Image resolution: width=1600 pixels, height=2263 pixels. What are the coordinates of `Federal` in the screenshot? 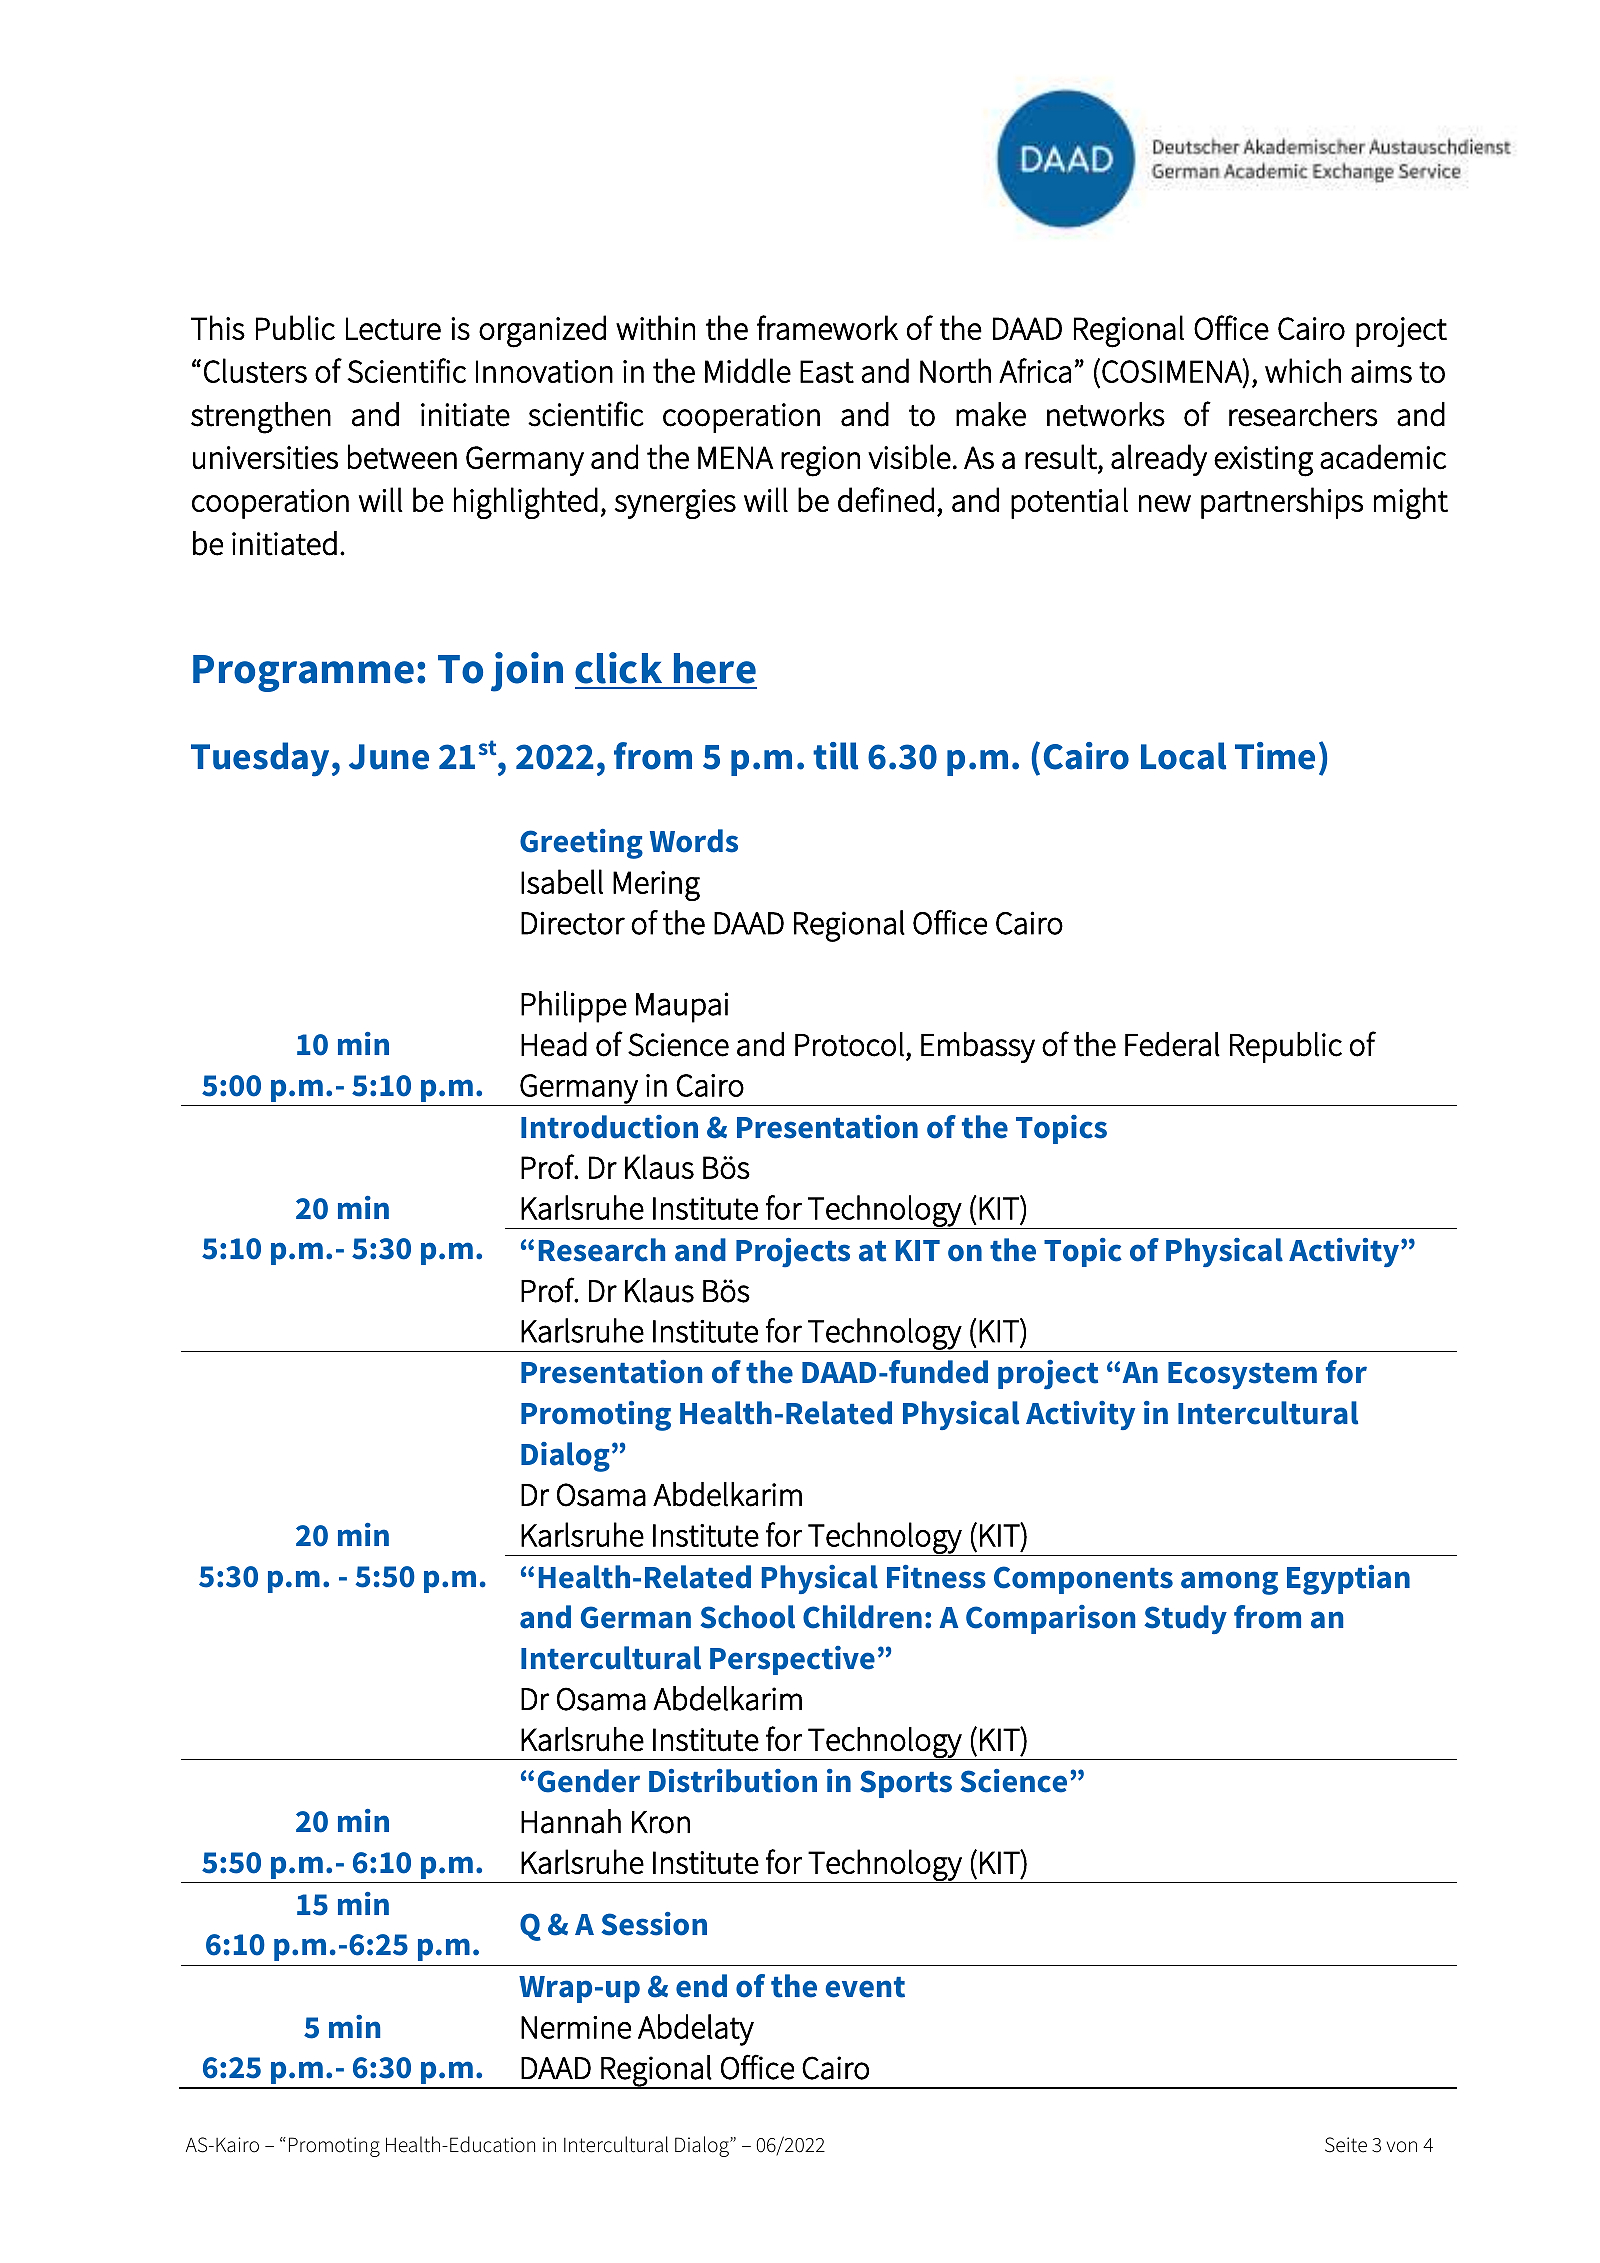 It's located at (1172, 1044).
